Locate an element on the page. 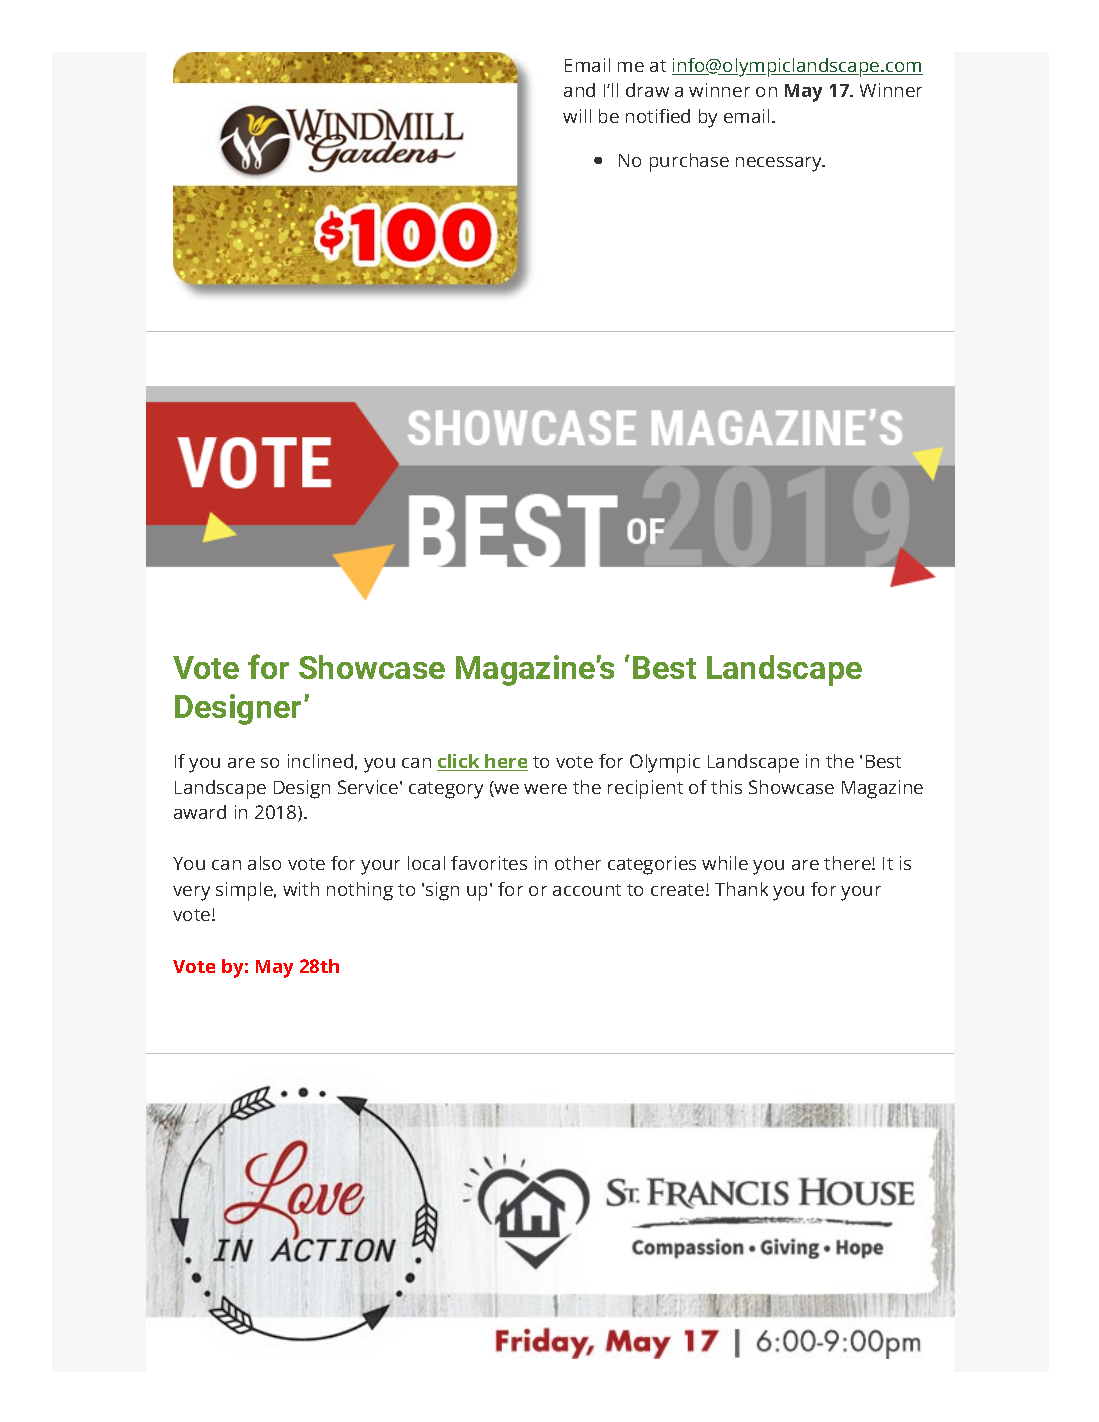 The image size is (1099, 1422). this is located at coordinates (726, 787).
